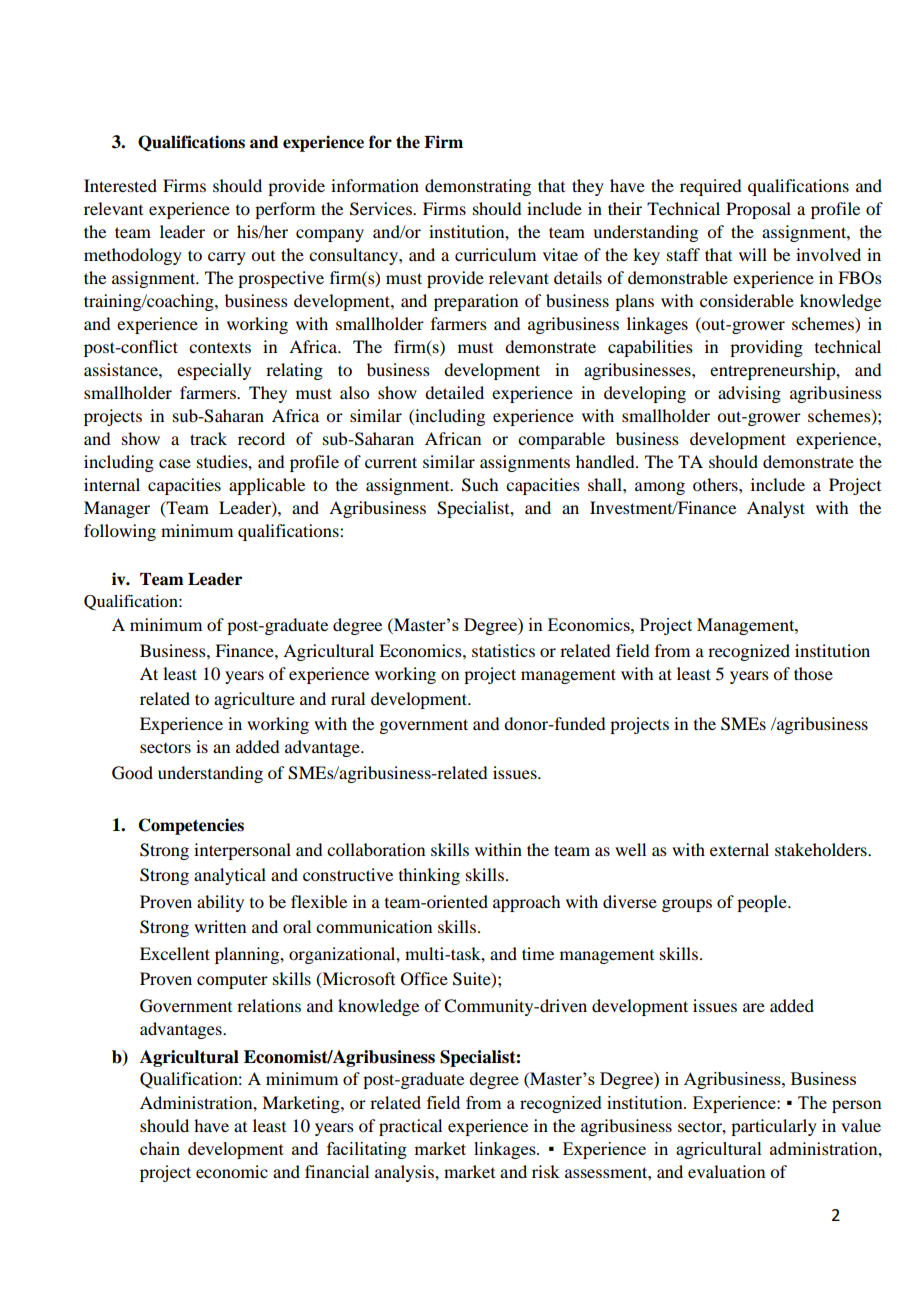 This screenshot has height=1308, width=924. What do you see at coordinates (227, 258) in the screenshot?
I see `carry` at bounding box center [227, 258].
